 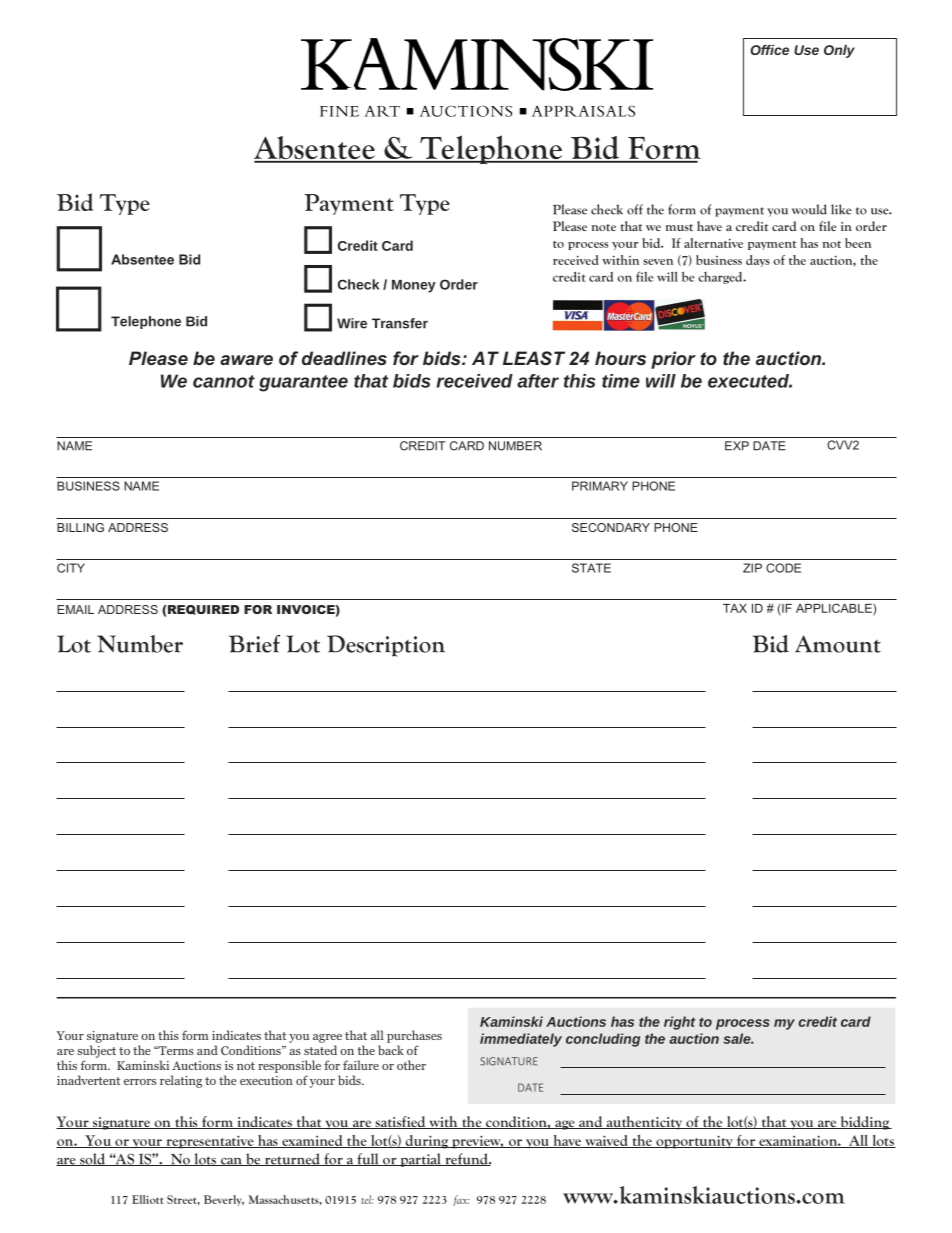 I want to click on LEAST, so click(x=534, y=358).
